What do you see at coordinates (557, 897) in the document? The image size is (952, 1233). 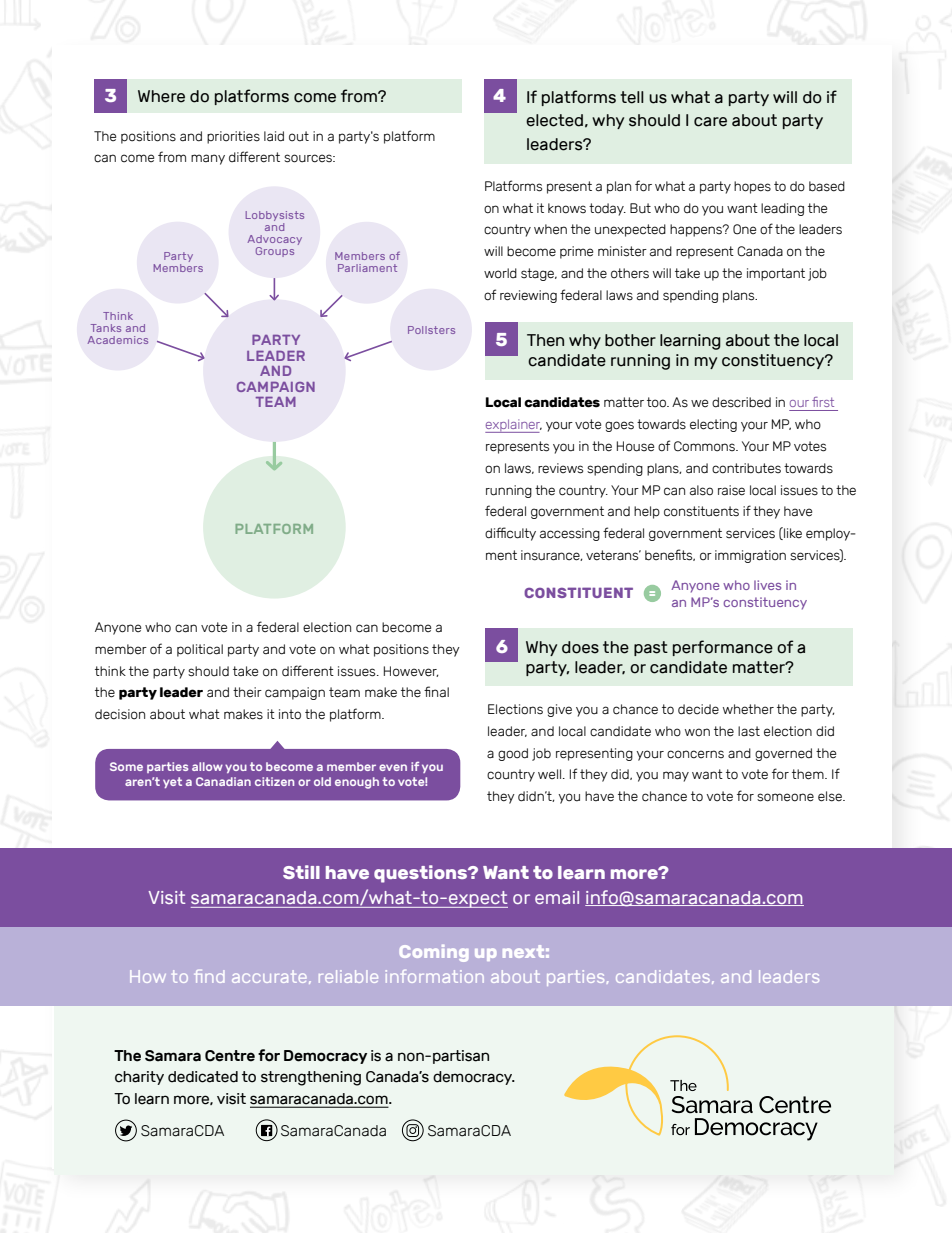 I see `email` at bounding box center [557, 897].
